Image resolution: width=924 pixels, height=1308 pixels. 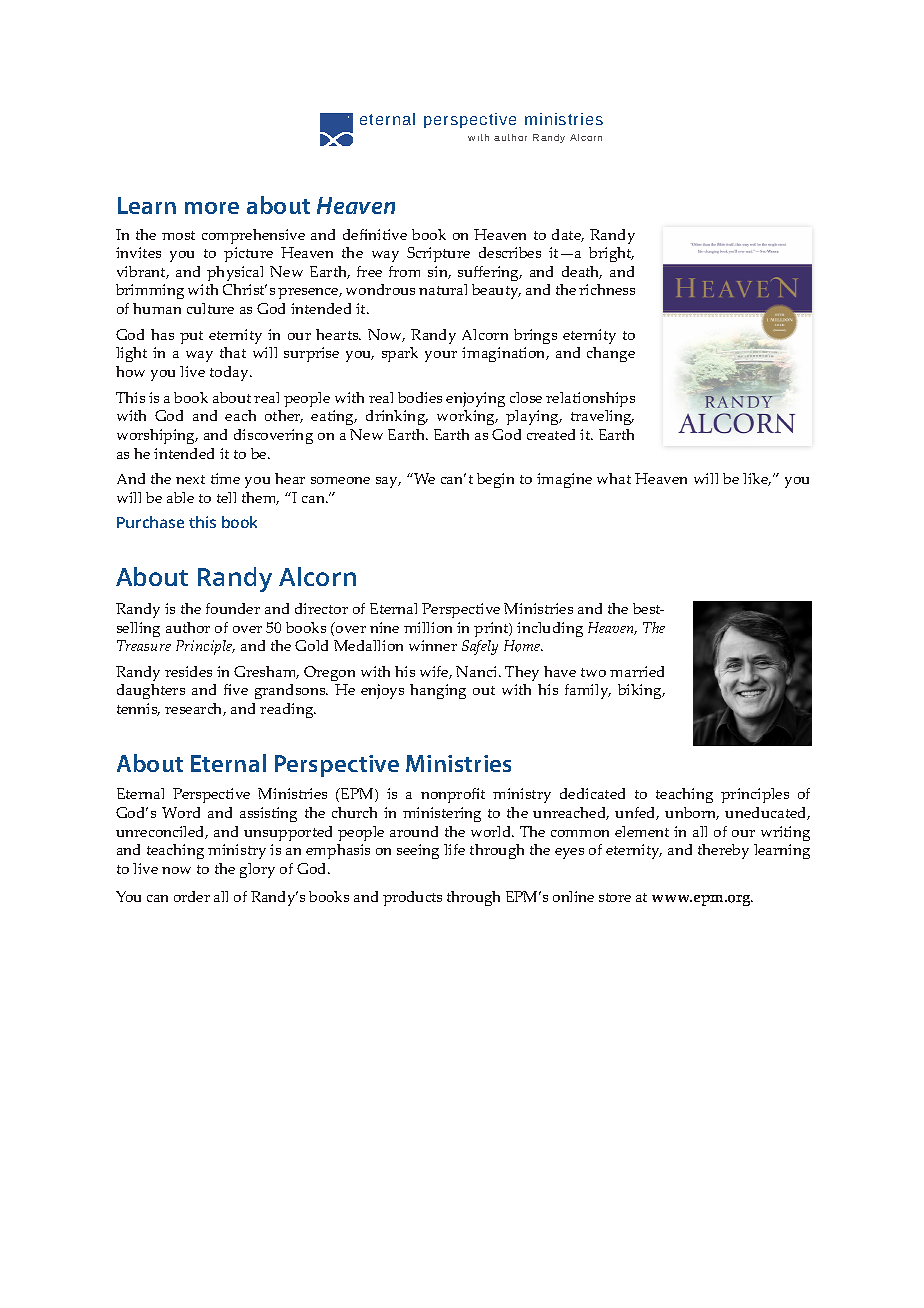 What do you see at coordinates (192, 896) in the screenshot?
I see `order` at bounding box center [192, 896].
